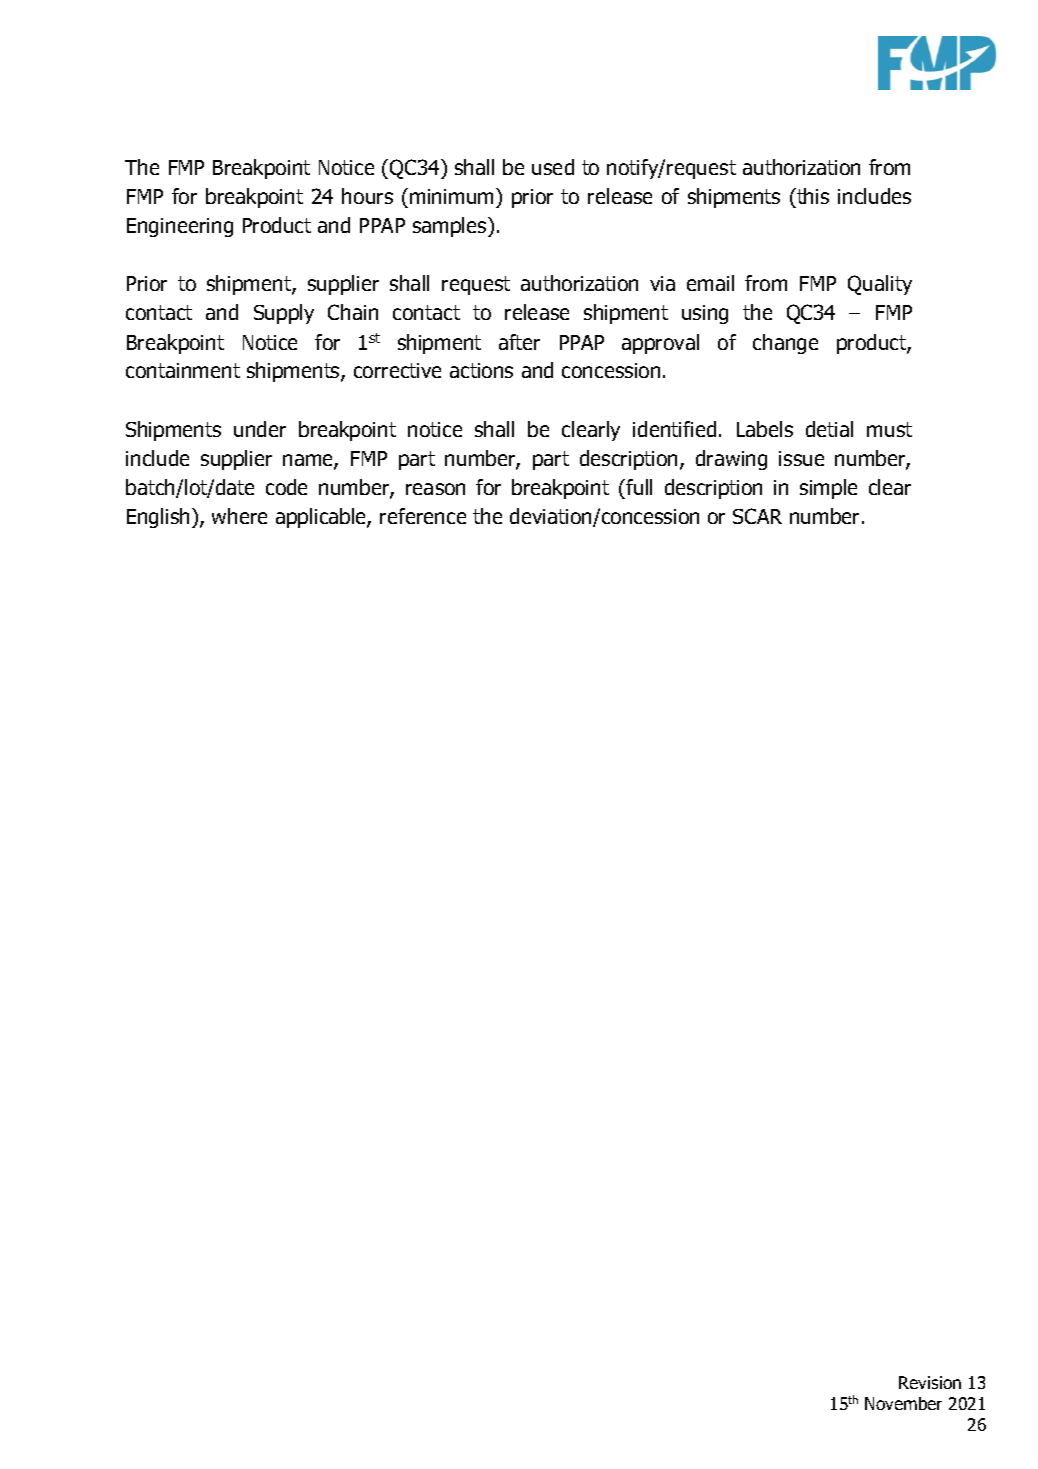  What do you see at coordinates (903, 1403) in the screenshot?
I see `November` at bounding box center [903, 1403].
